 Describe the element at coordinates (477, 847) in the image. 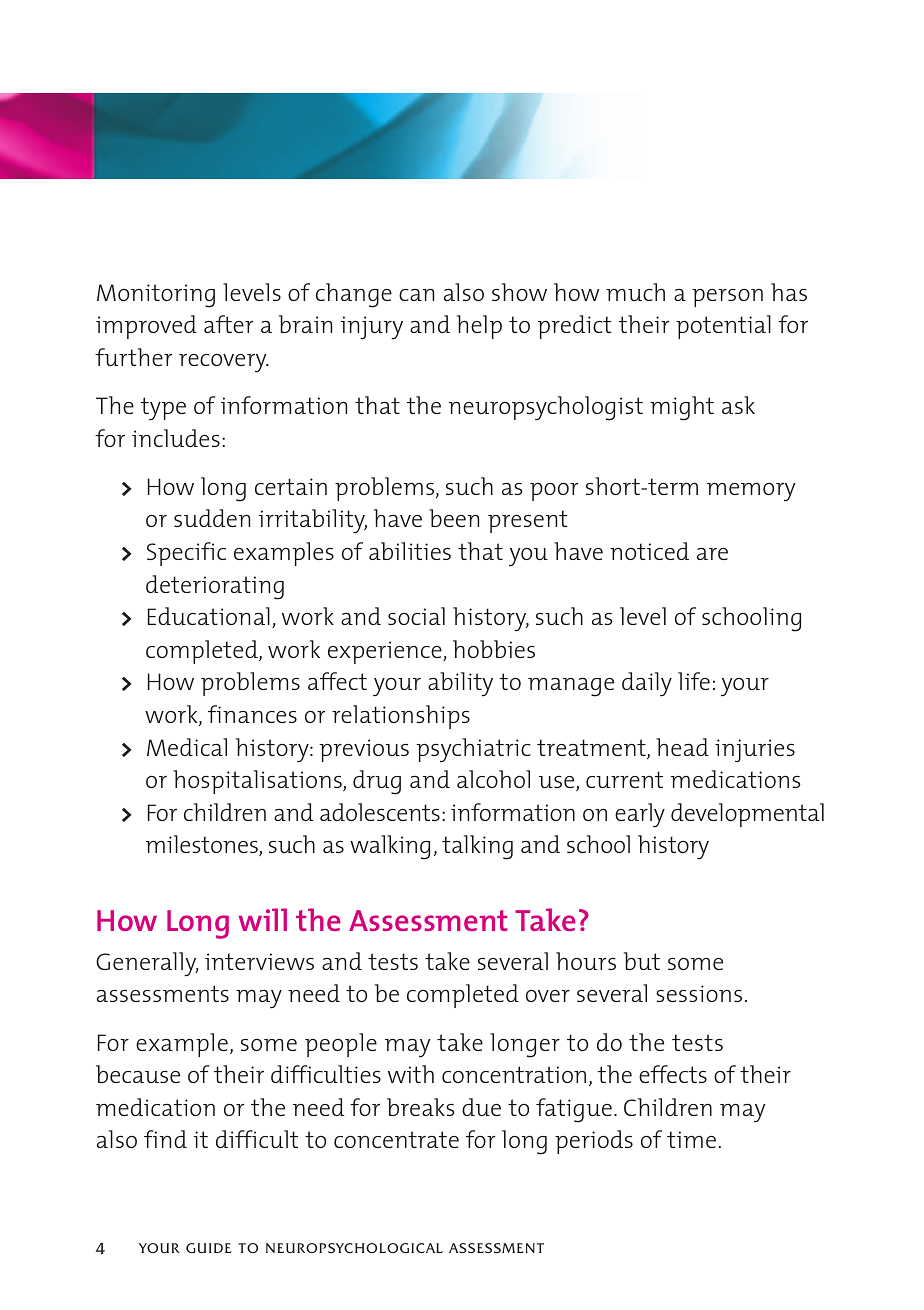

I see `talking` at that location.
